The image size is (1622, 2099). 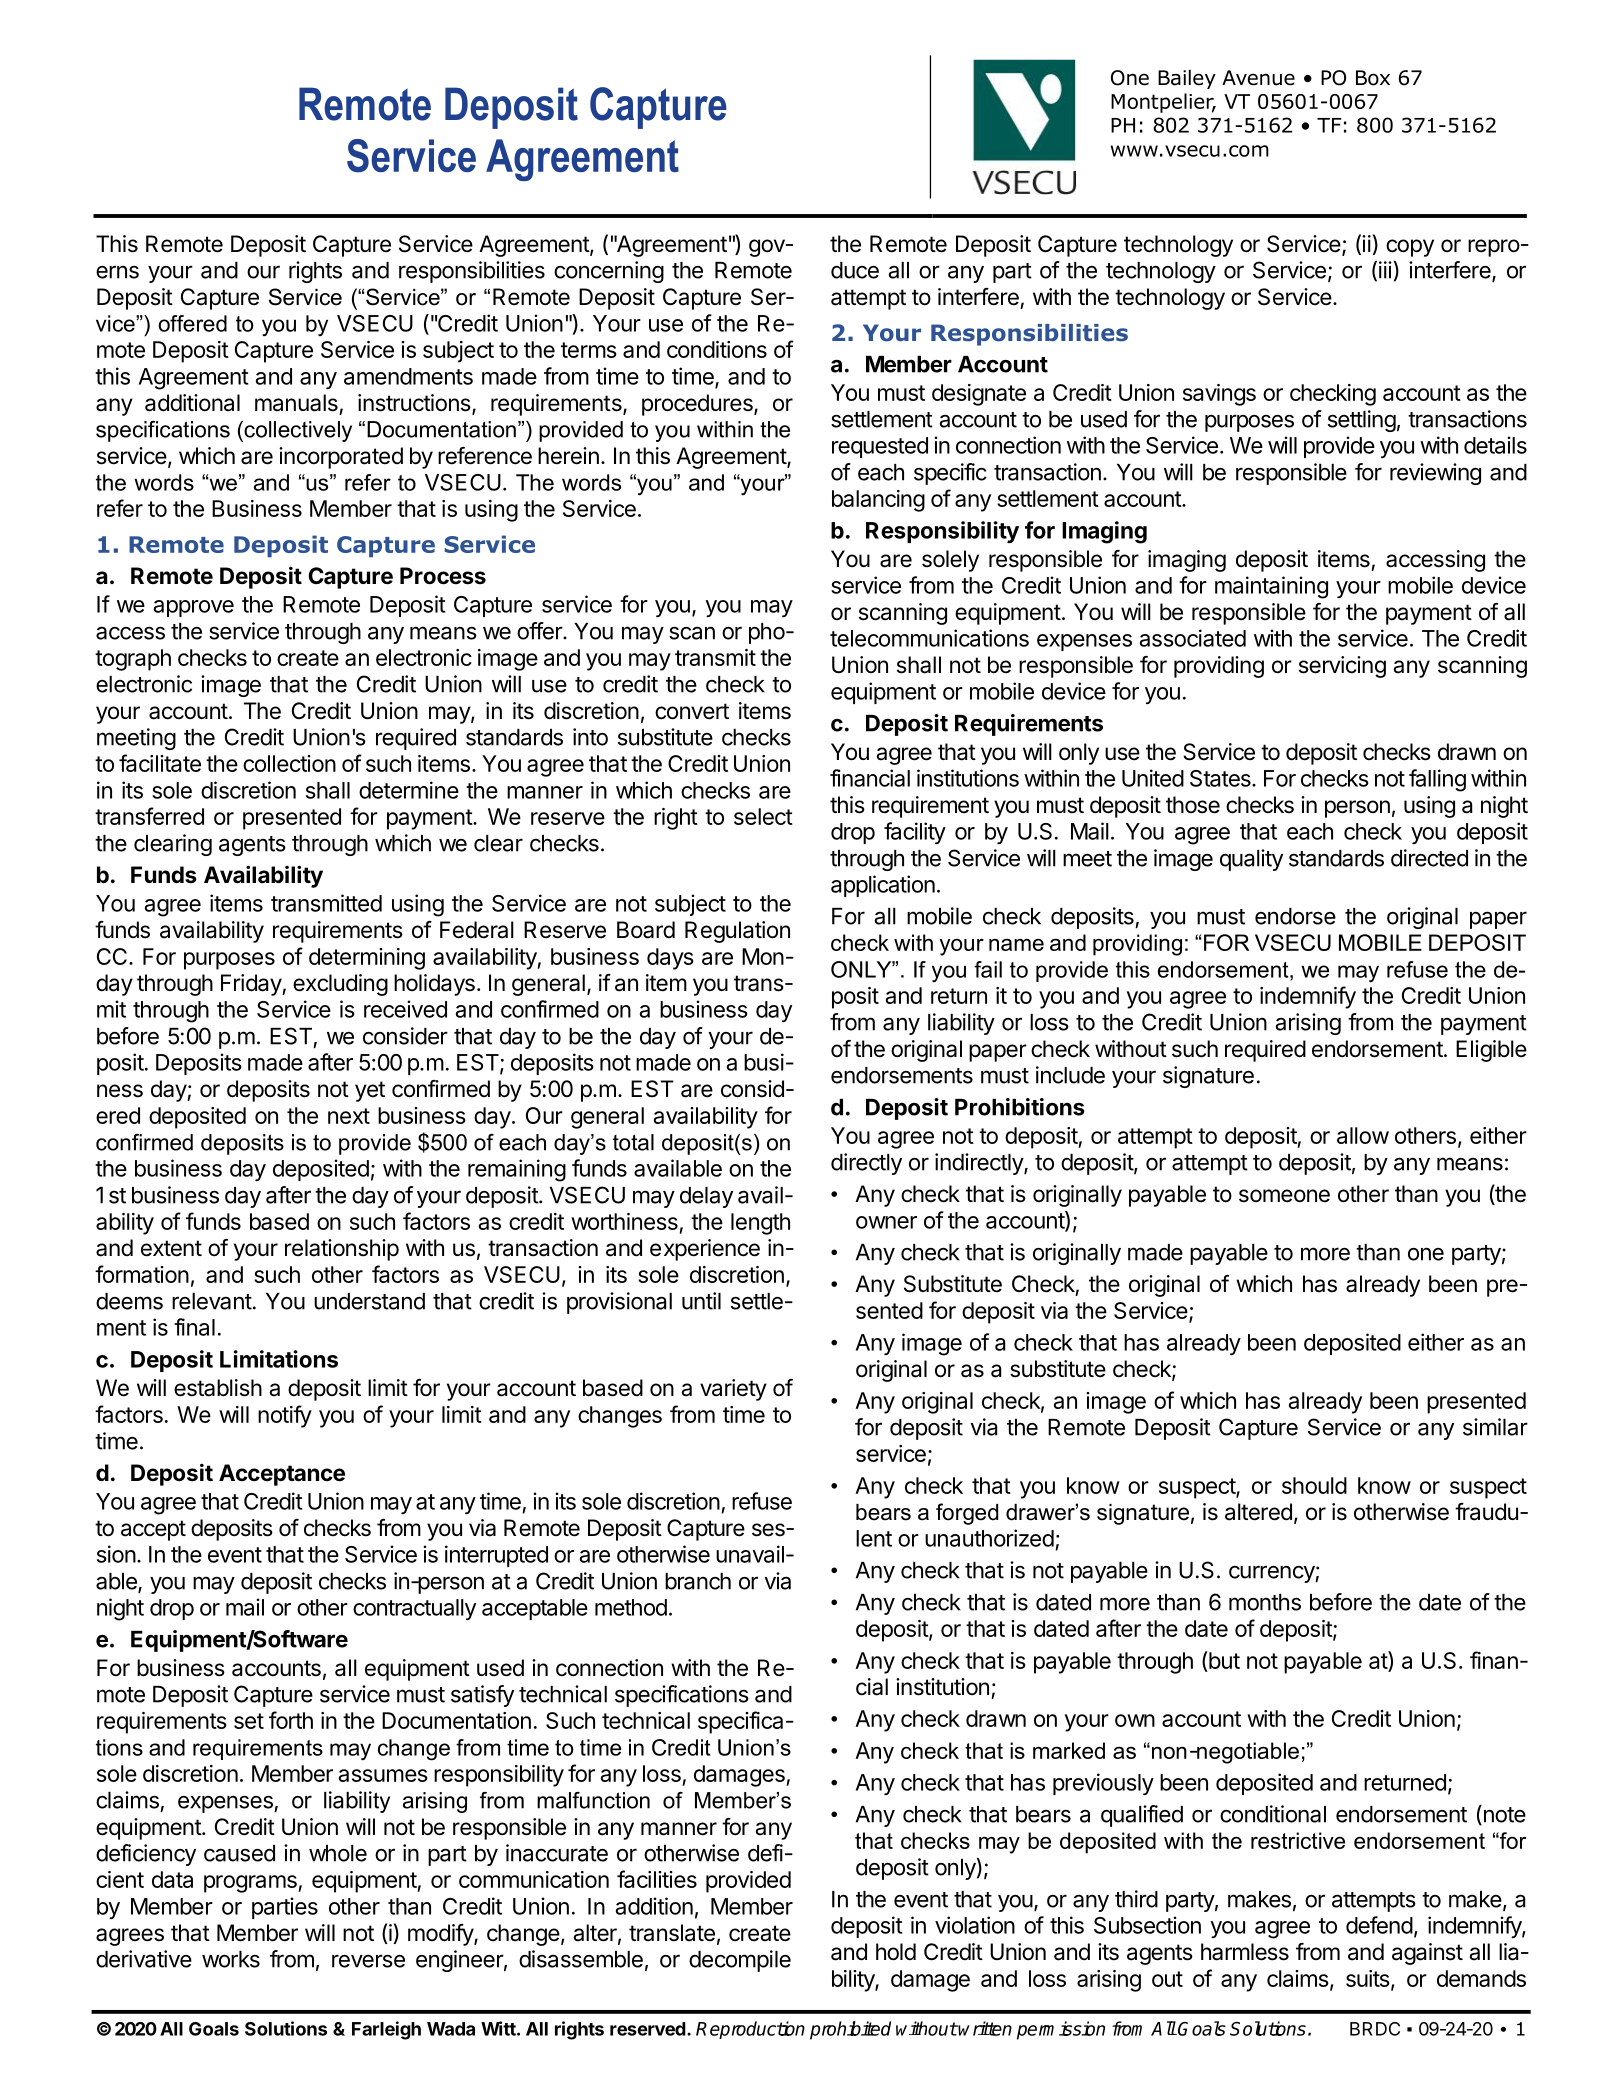 I want to click on someone, so click(x=1284, y=1196).
